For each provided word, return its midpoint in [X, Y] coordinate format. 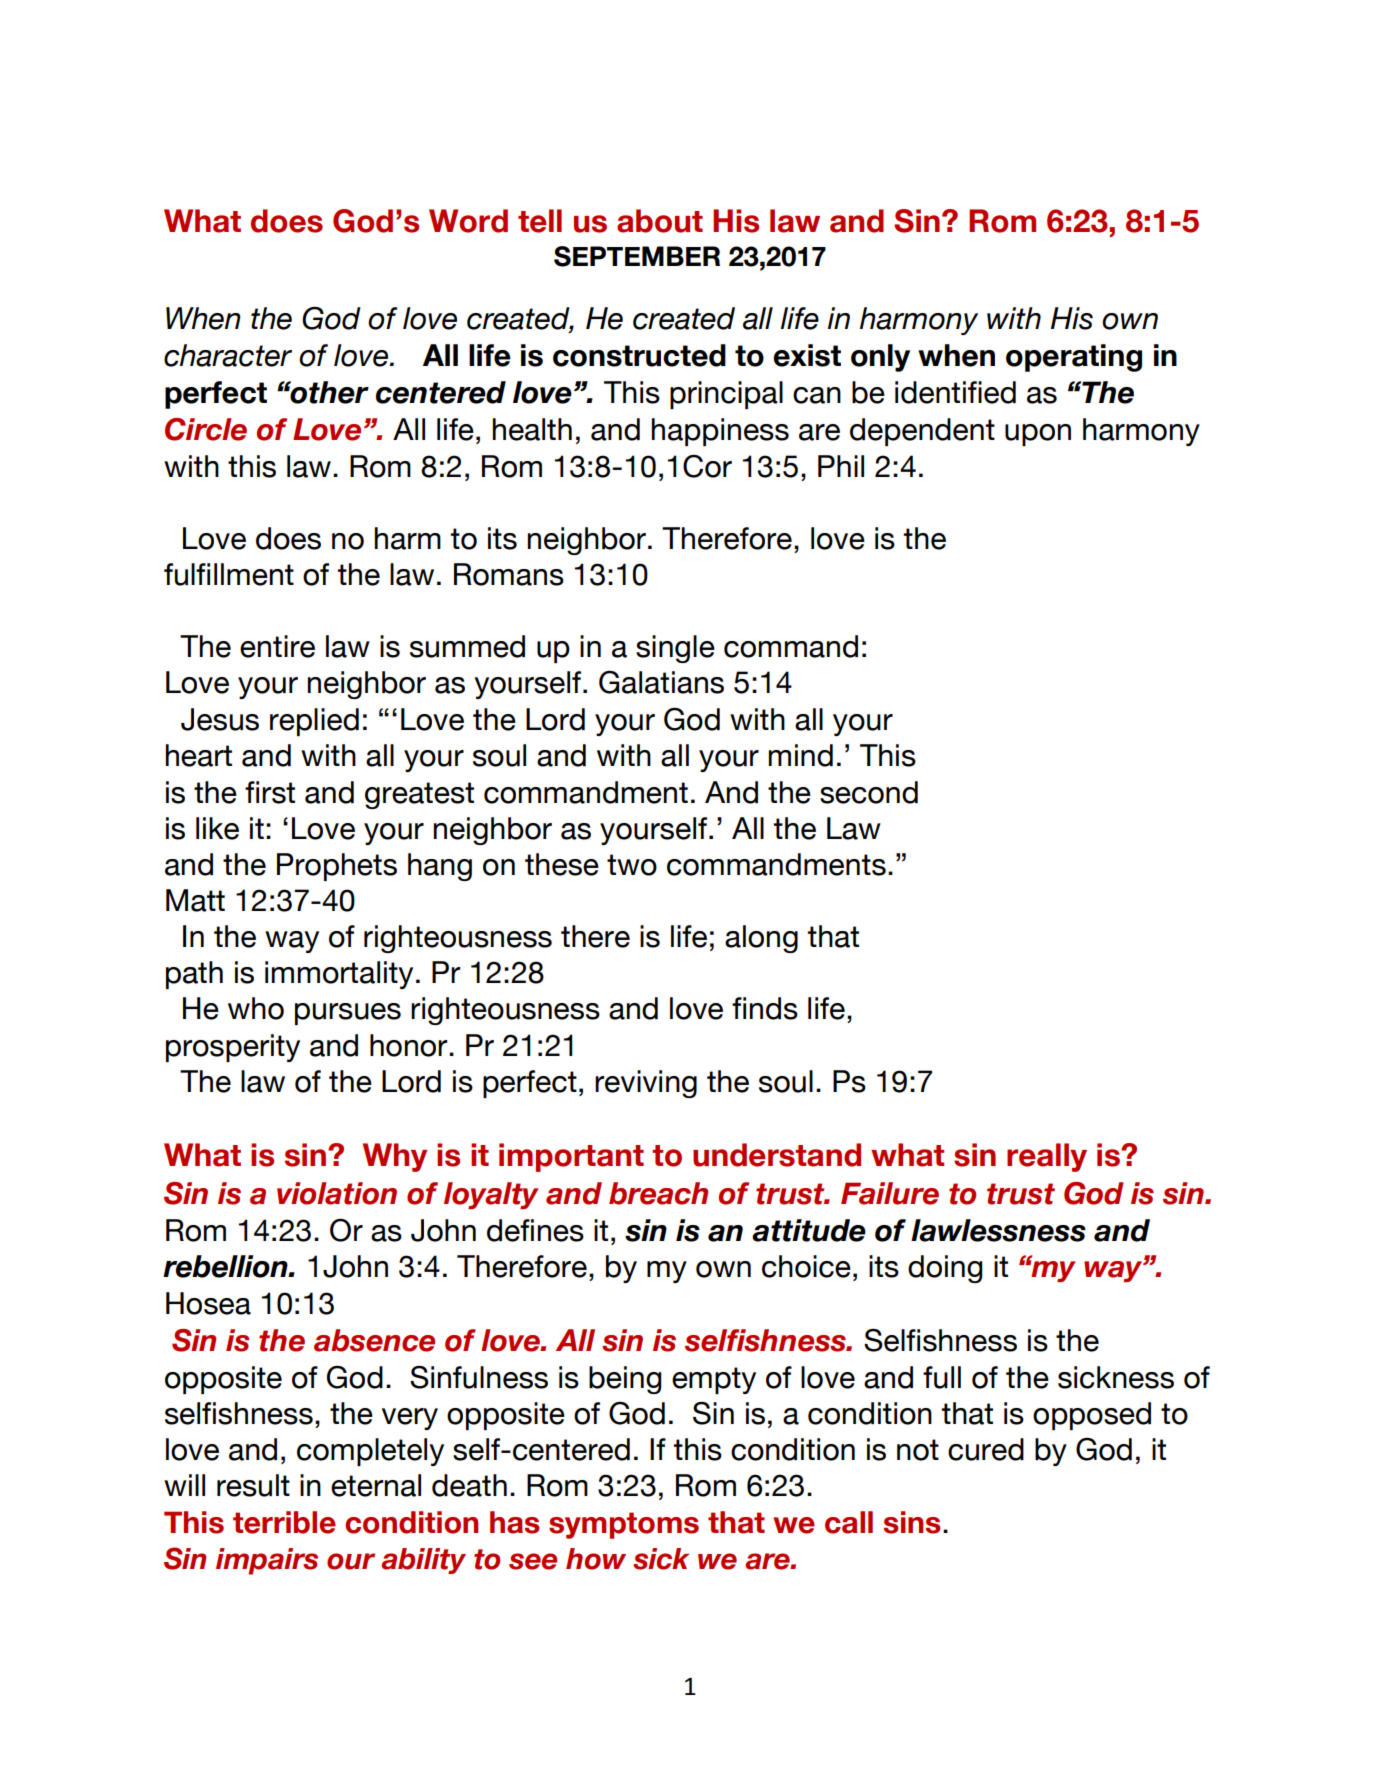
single [675, 649]
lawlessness [998, 1230]
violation [337, 1193]
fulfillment [229, 574]
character [228, 355]
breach [658, 1193]
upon [1038, 435]
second [869, 792]
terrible [284, 1522]
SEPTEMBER [637, 256]
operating [1074, 358]
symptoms [624, 1525]
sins [912, 1522]
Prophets [337, 867]
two [632, 865]
